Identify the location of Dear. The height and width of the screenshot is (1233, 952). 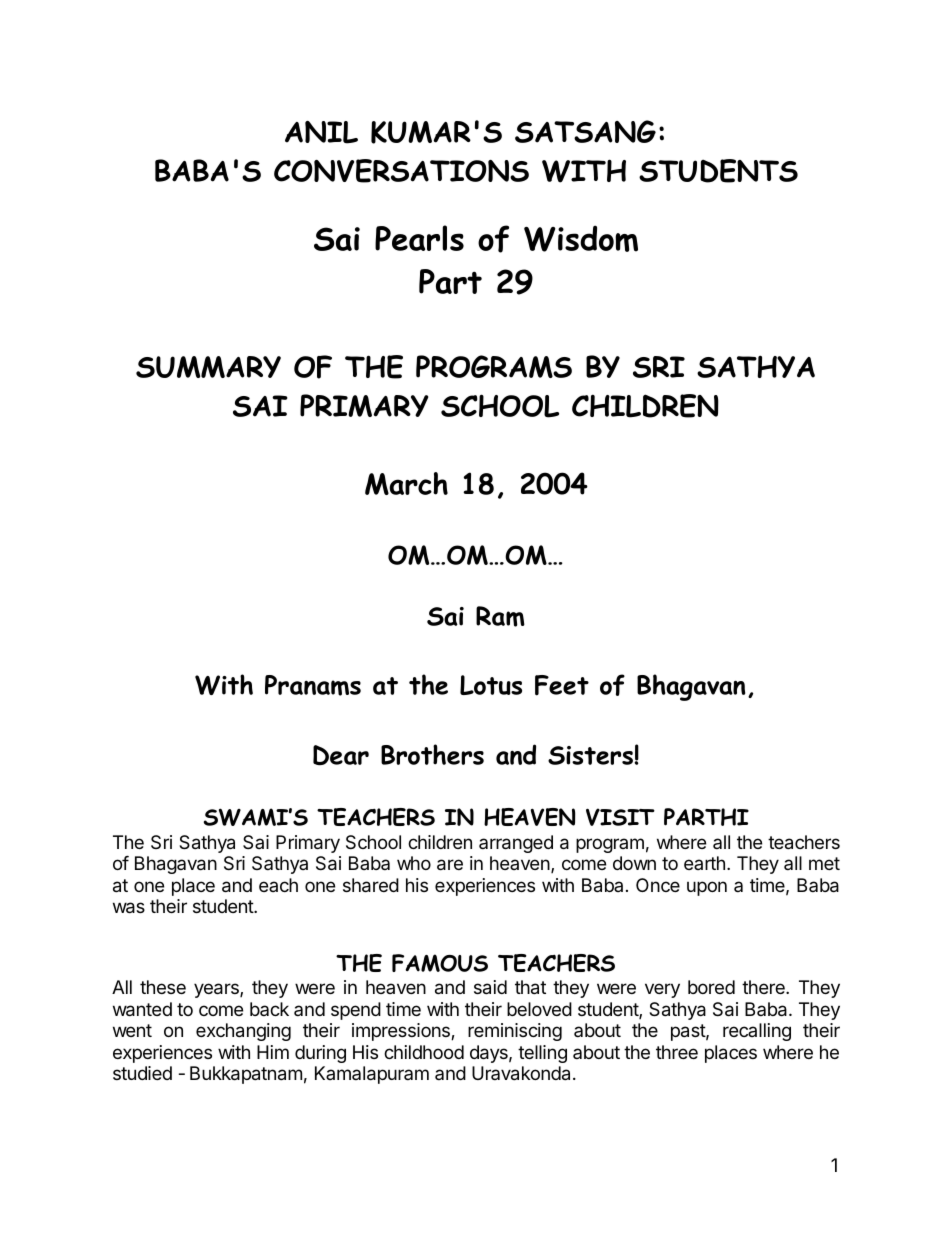
(341, 755).
